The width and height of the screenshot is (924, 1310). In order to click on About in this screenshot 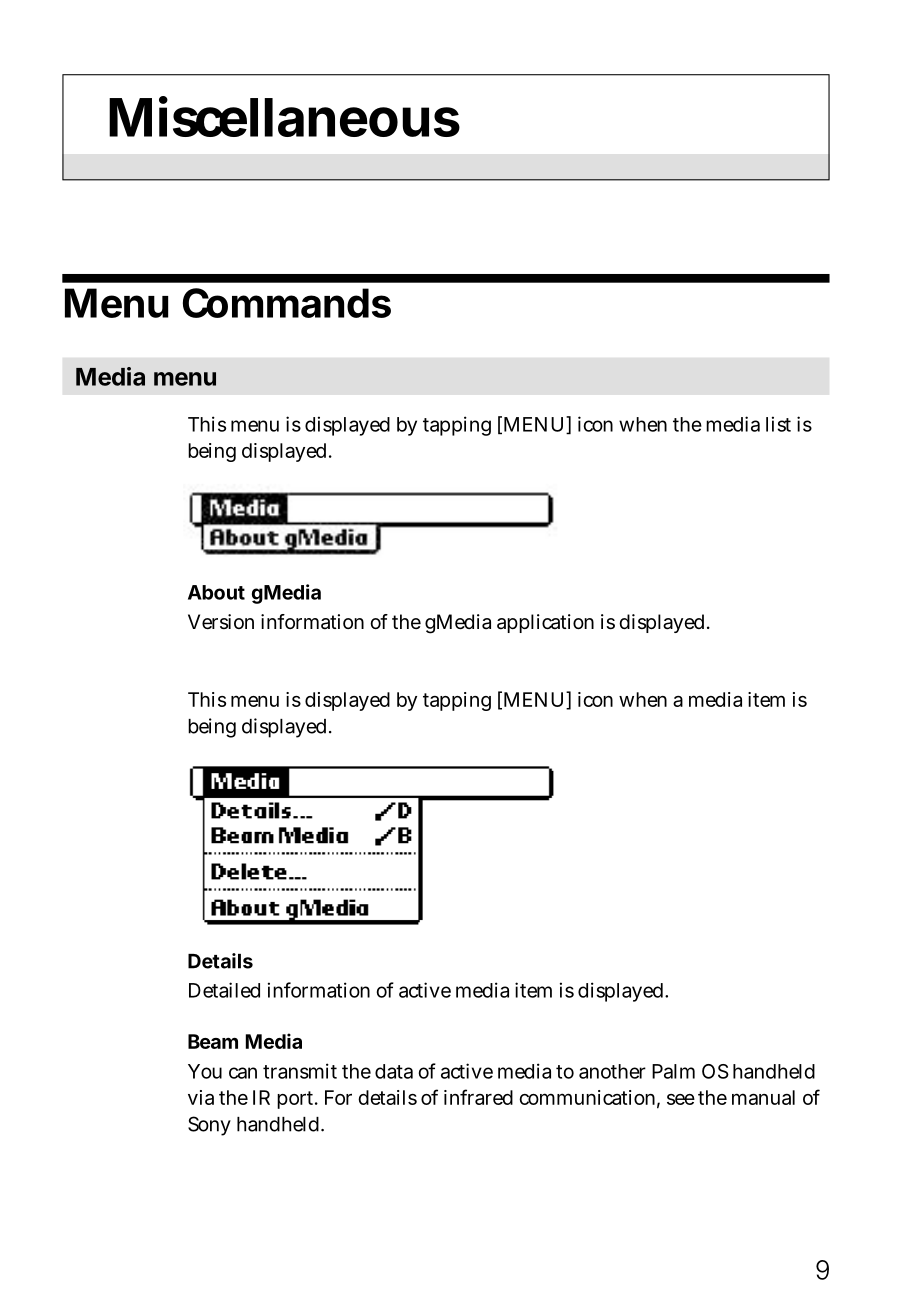, I will do `click(216, 592)`.
